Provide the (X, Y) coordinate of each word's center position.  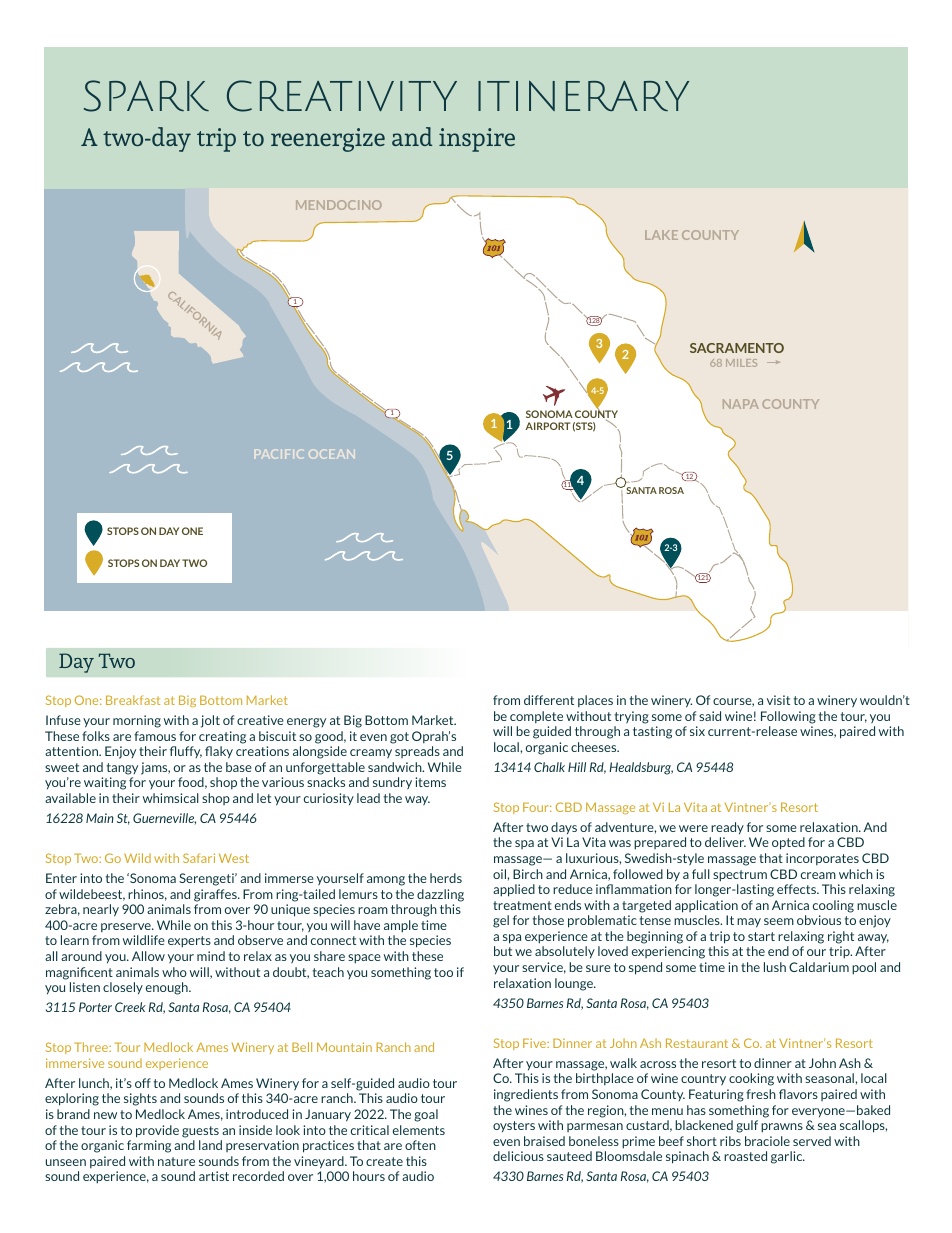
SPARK (146, 96)
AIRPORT (547, 426)
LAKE (661, 235)
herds (446, 878)
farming (149, 1146)
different (549, 700)
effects (797, 889)
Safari (199, 858)
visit (778, 700)
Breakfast (133, 700)
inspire (477, 140)
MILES (741, 363)
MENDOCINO (339, 205)
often (420, 1145)
